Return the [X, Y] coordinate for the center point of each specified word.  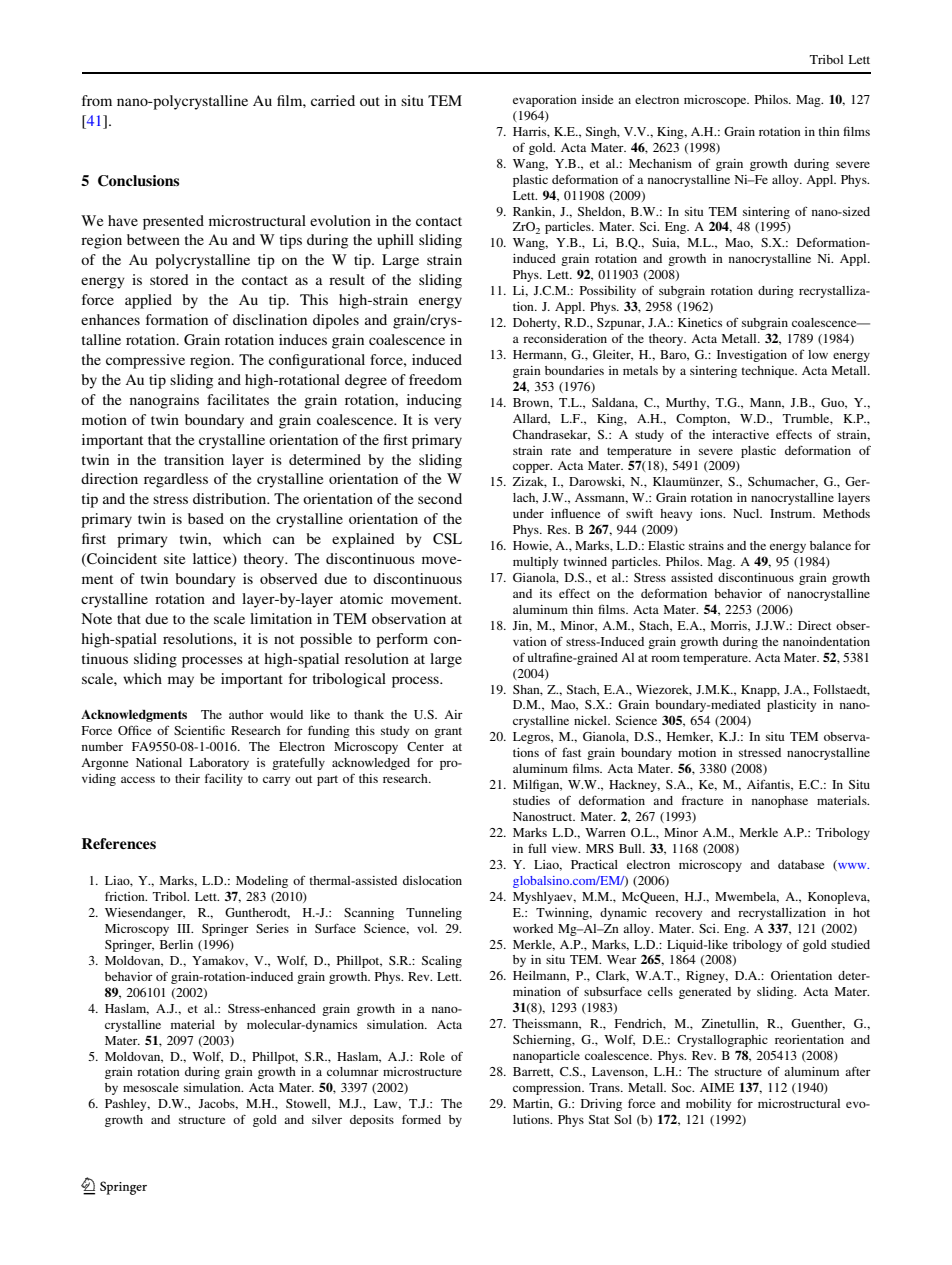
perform [402, 640]
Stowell [308, 1104]
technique [769, 372]
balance [830, 545]
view [566, 848]
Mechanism [660, 163]
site [174, 558]
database [801, 864]
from [97, 100]
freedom [435, 379]
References [119, 843]
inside [597, 99]
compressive [145, 361]
